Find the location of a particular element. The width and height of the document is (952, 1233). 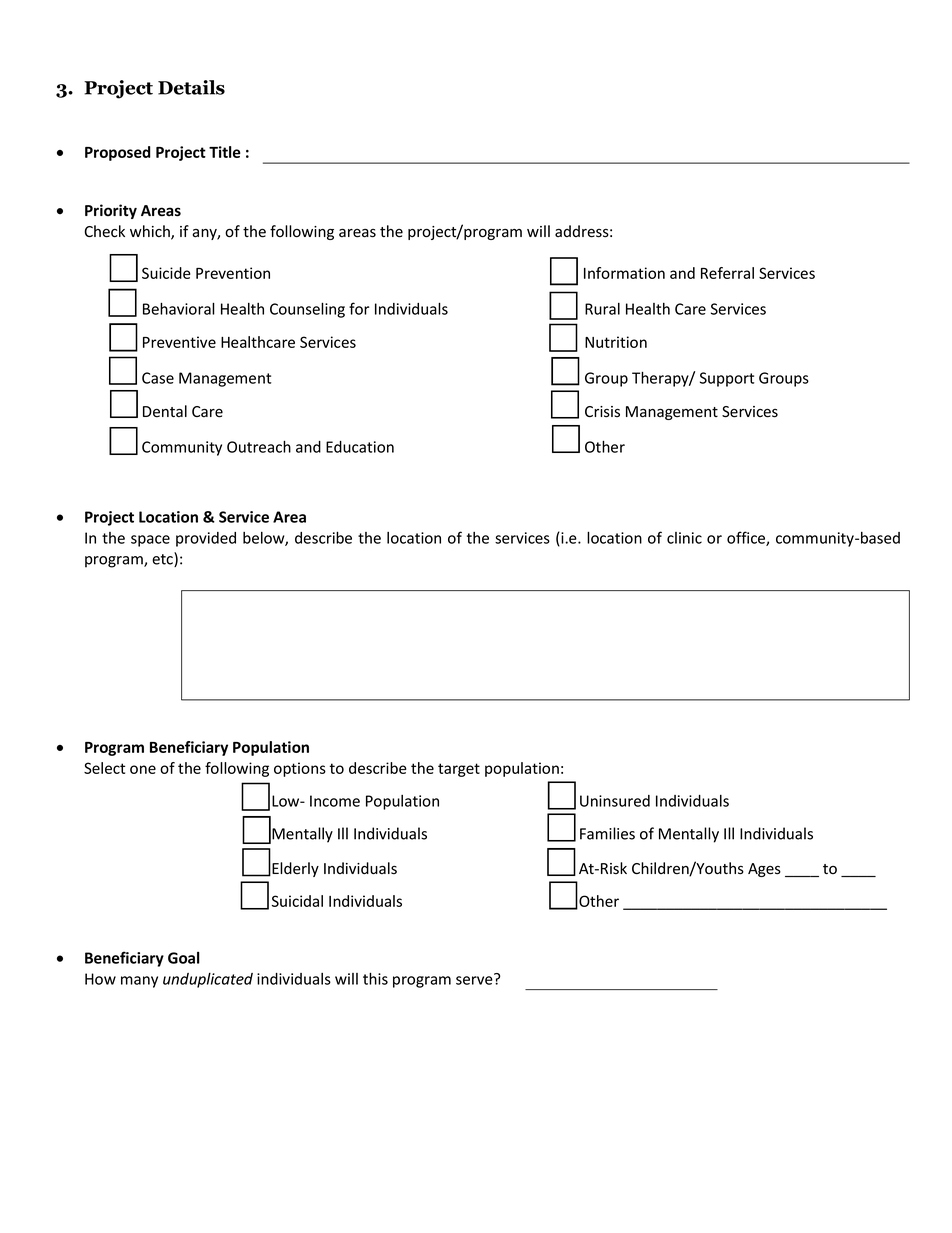

target is located at coordinates (459, 770).
